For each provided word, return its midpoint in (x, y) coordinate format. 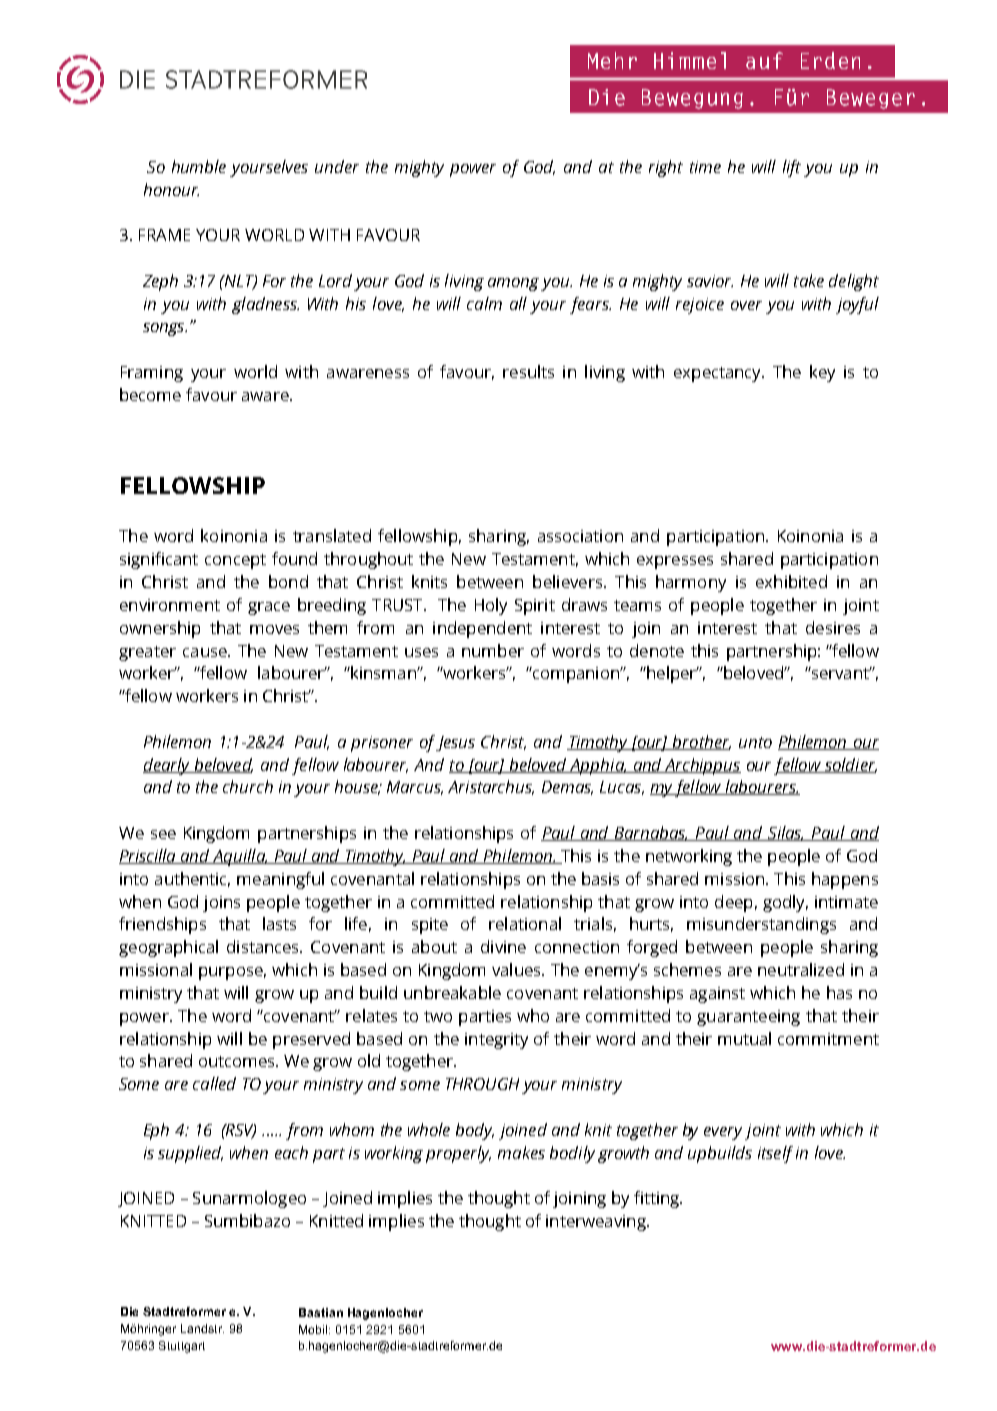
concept (235, 561)
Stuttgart (182, 1347)
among (513, 284)
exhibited (791, 581)
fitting (658, 1199)
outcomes (238, 1061)
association (580, 536)
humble (199, 166)
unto (755, 742)
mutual (744, 1038)
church (248, 786)
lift (792, 168)
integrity (496, 1041)
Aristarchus (491, 787)
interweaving (597, 1223)
